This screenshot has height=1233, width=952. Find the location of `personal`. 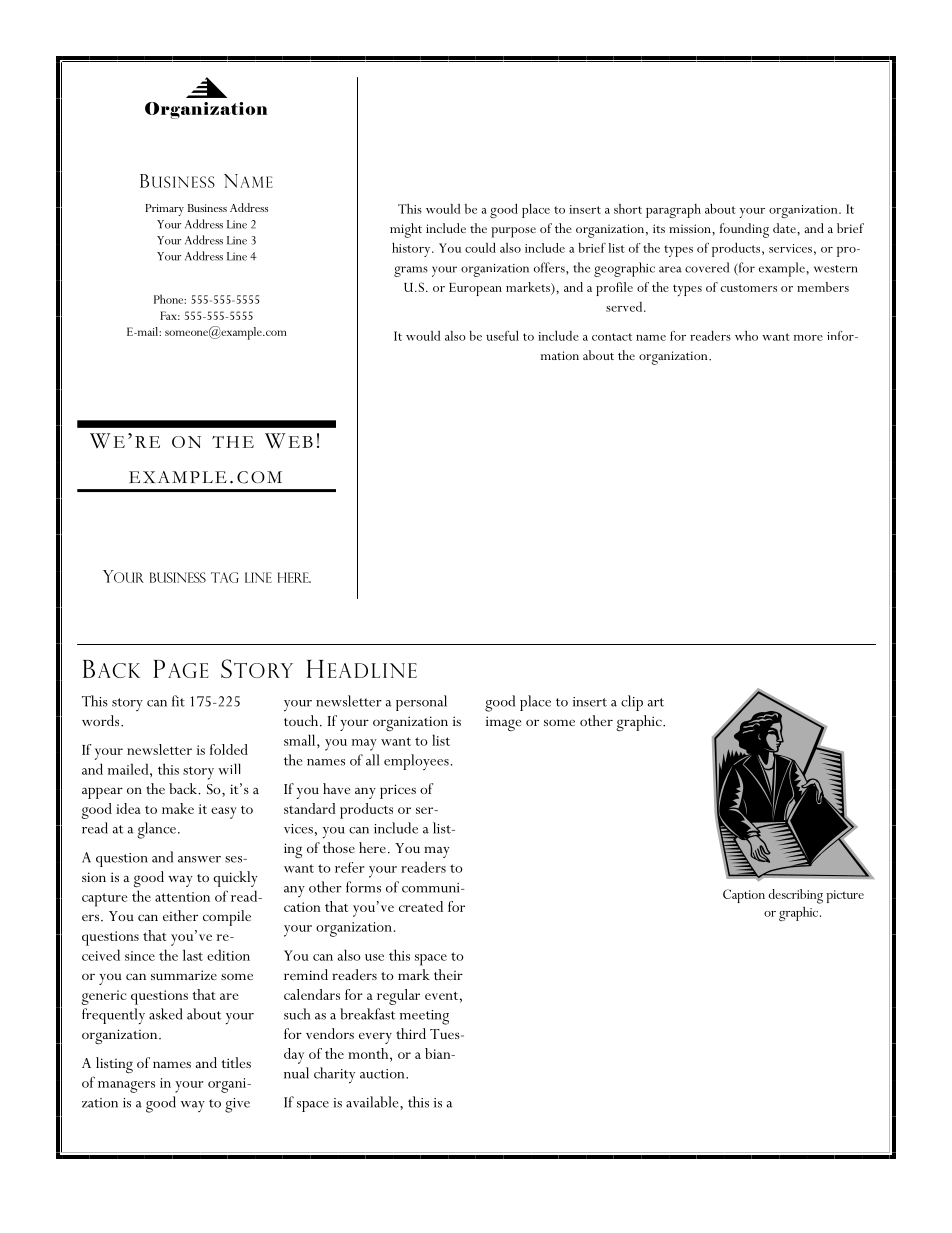

personal is located at coordinates (421, 703).
